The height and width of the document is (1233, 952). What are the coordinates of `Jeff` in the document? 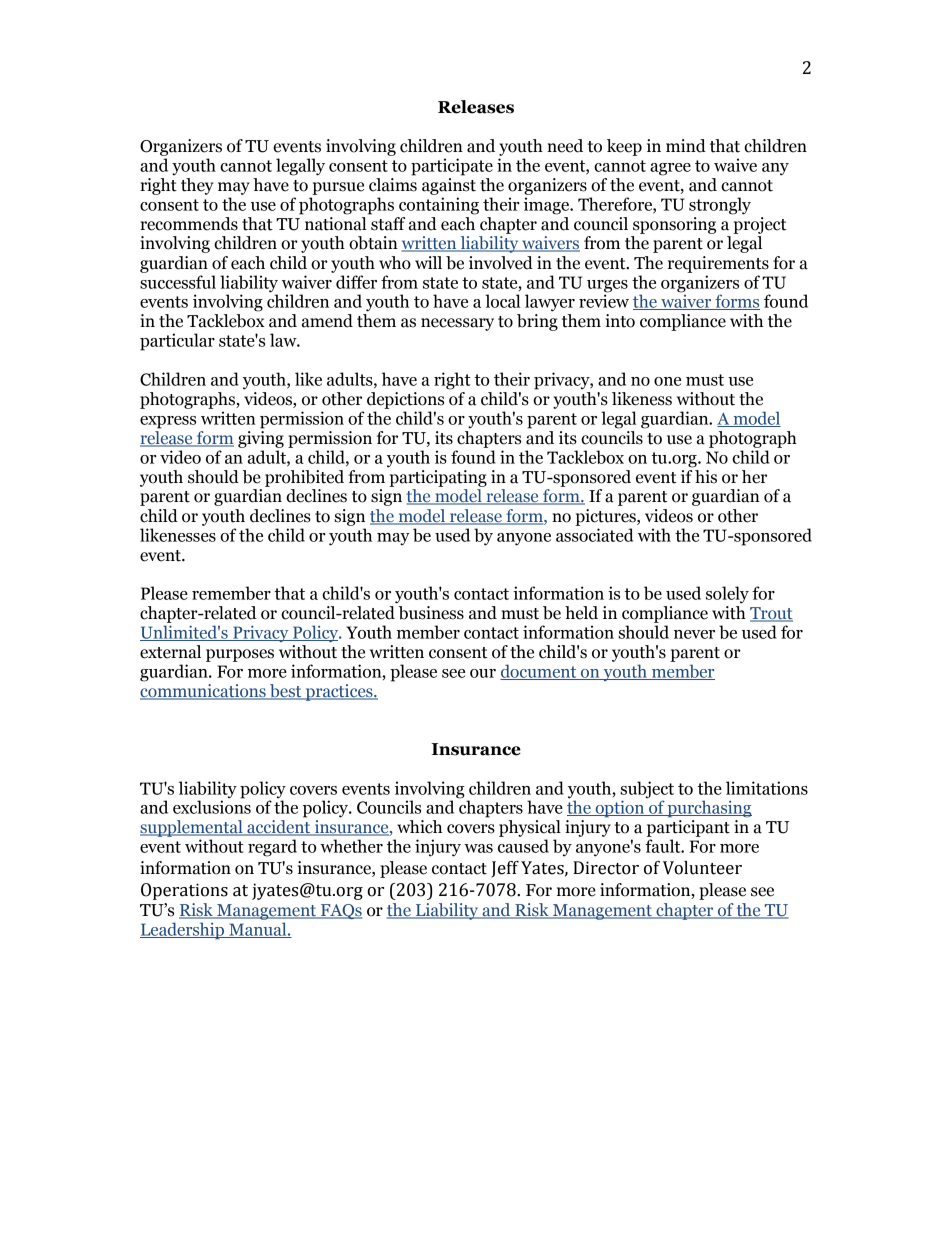 It's located at (505, 869).
